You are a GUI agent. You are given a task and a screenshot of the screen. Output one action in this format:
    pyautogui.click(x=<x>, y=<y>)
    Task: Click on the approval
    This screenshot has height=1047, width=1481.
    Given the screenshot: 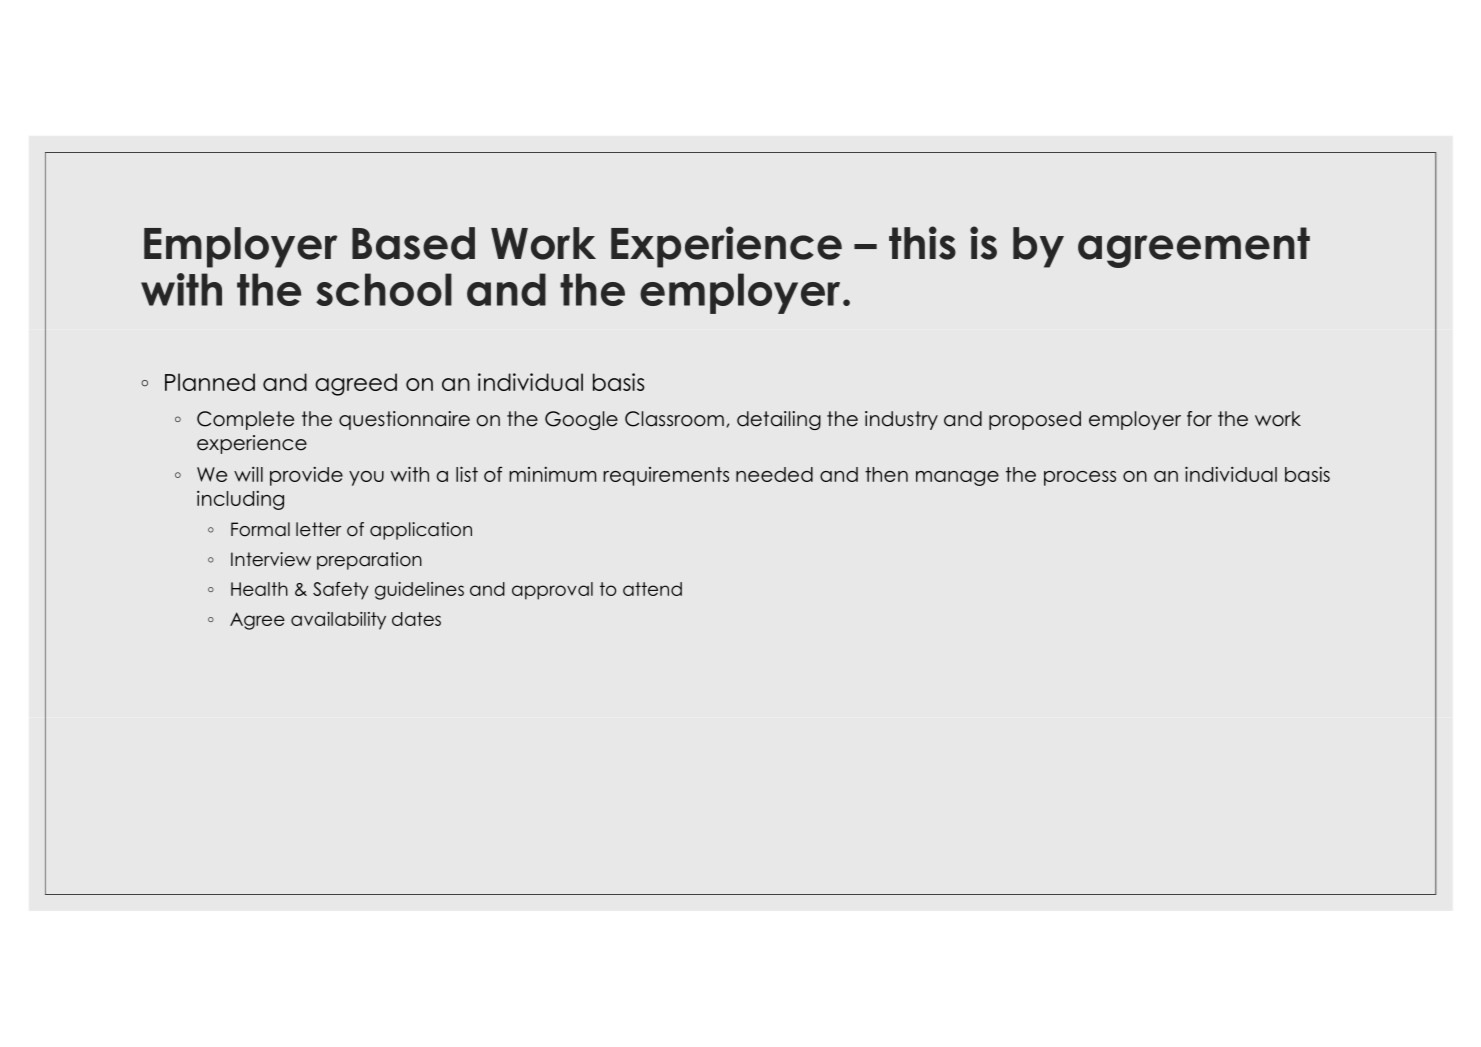 What is the action you would take?
    pyautogui.click(x=552, y=591)
